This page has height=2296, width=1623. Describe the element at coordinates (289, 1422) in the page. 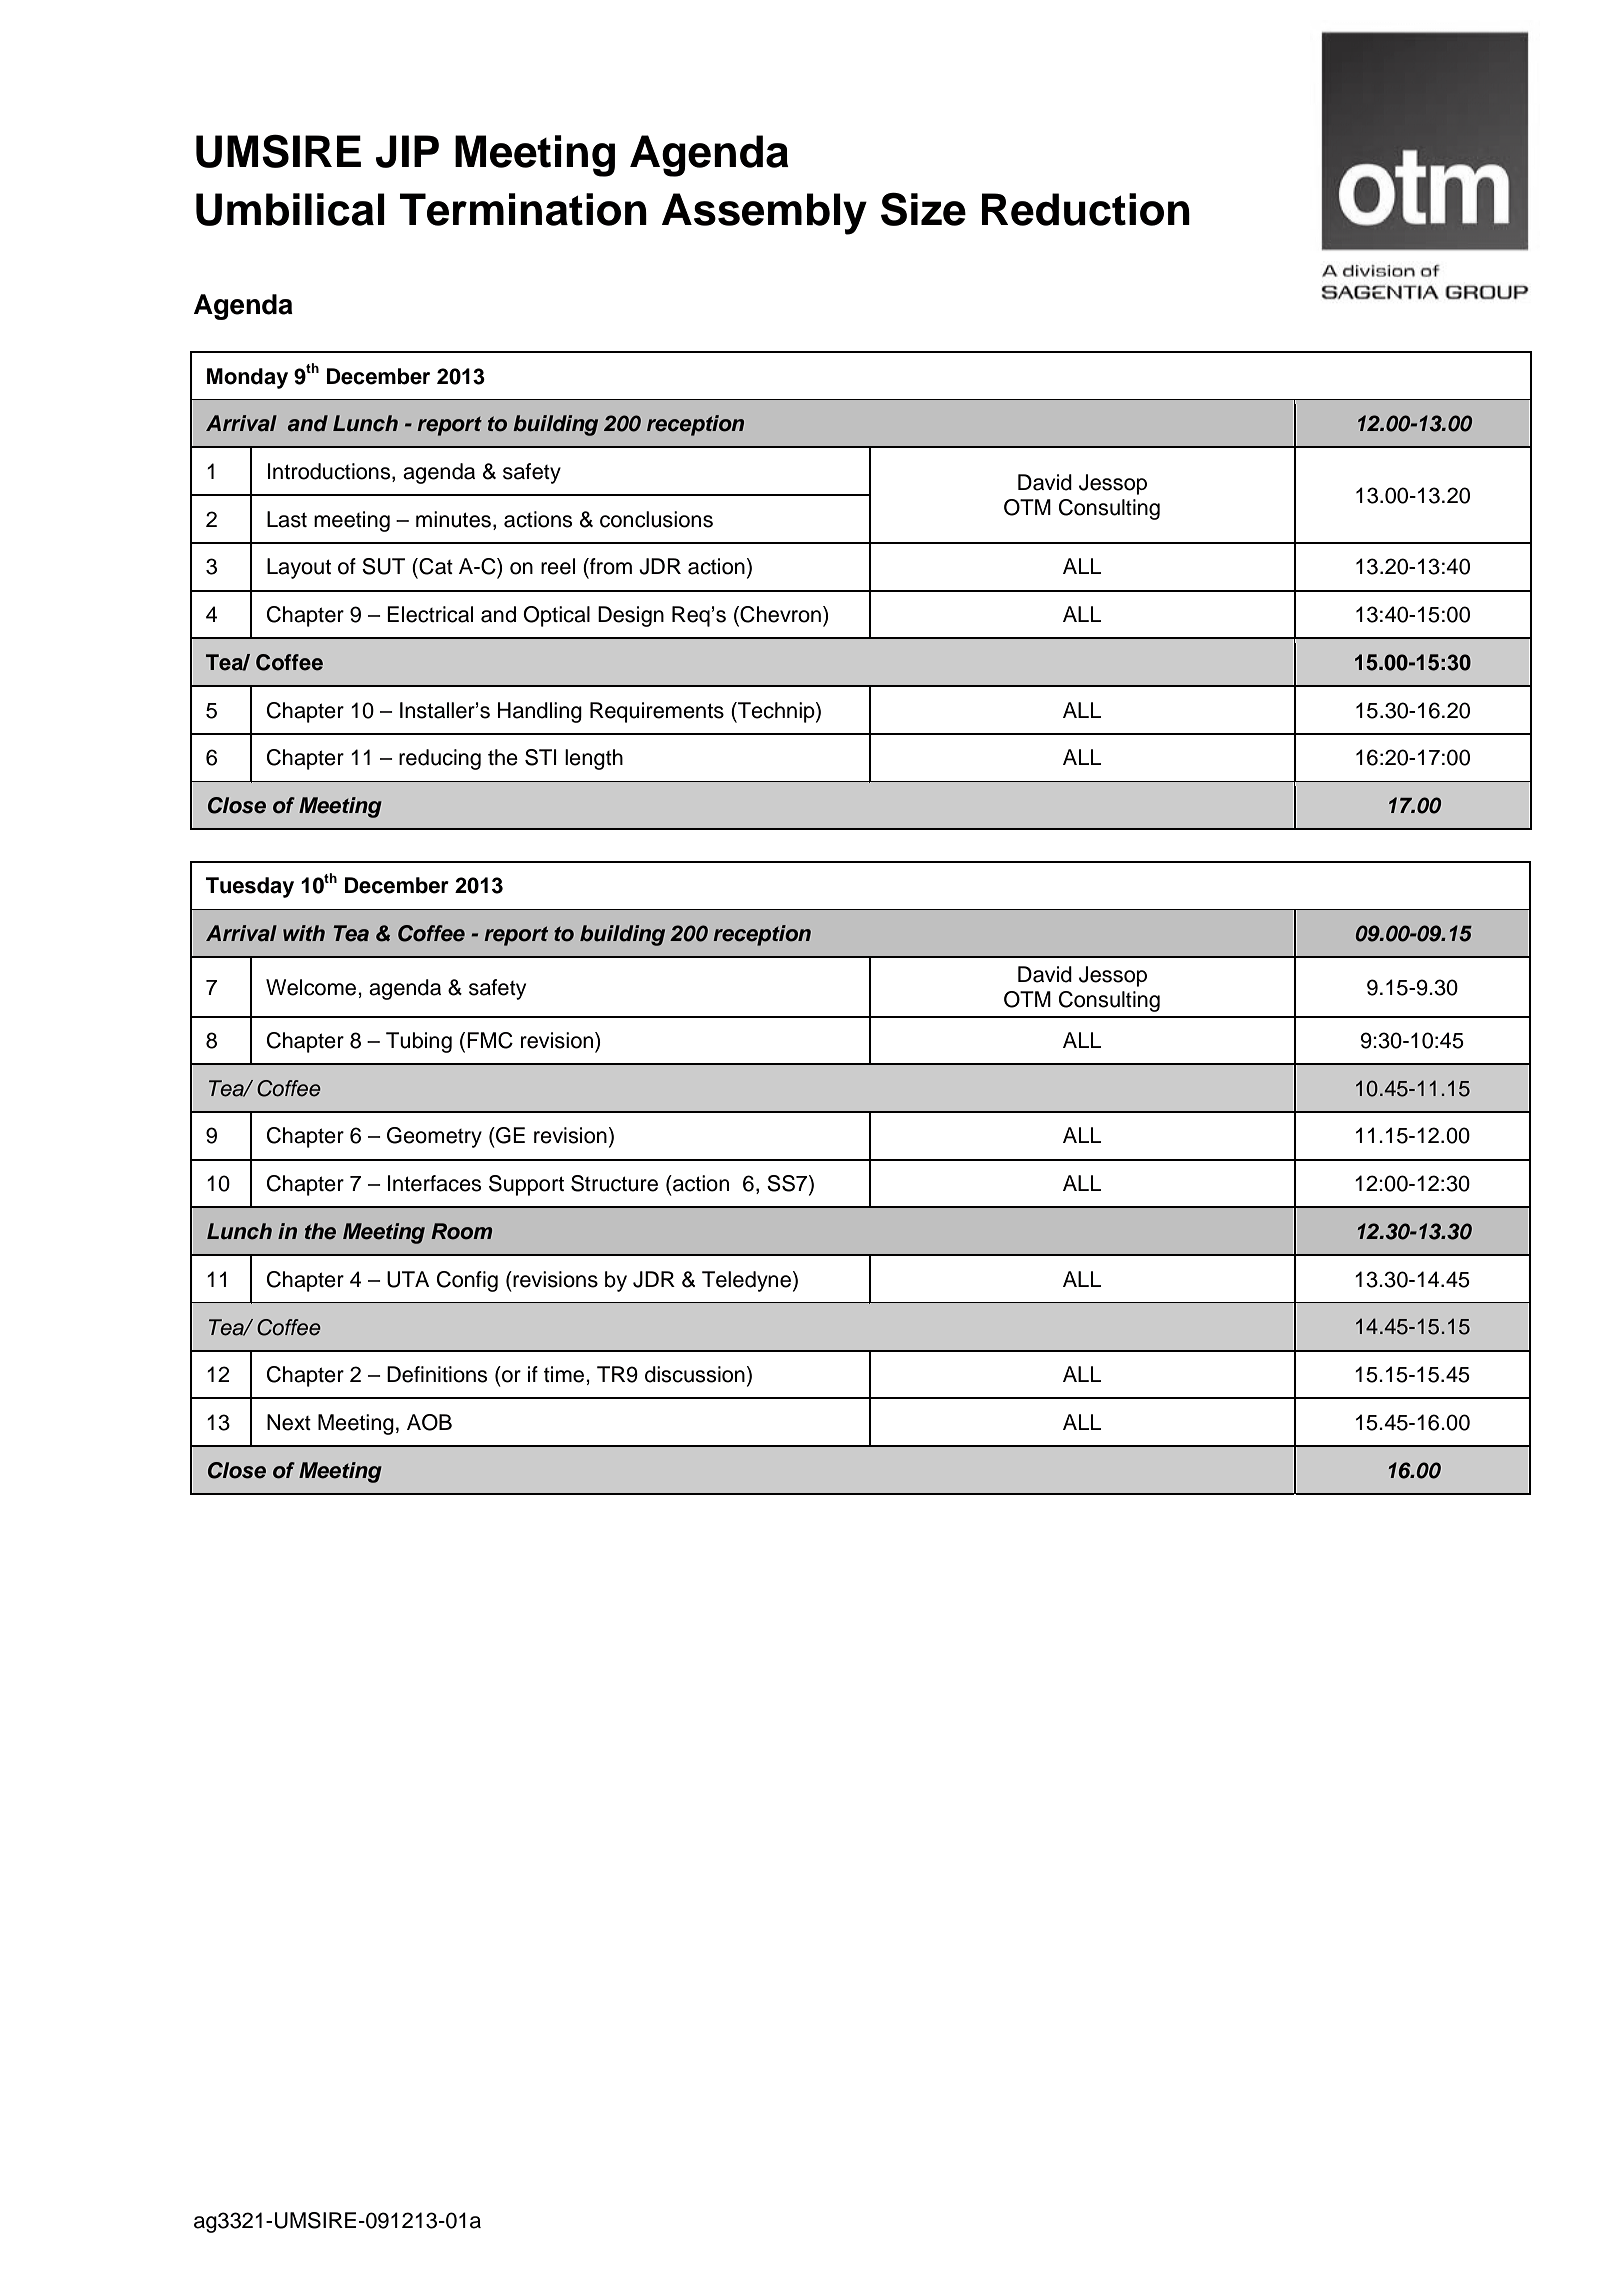

I see `Next` at that location.
